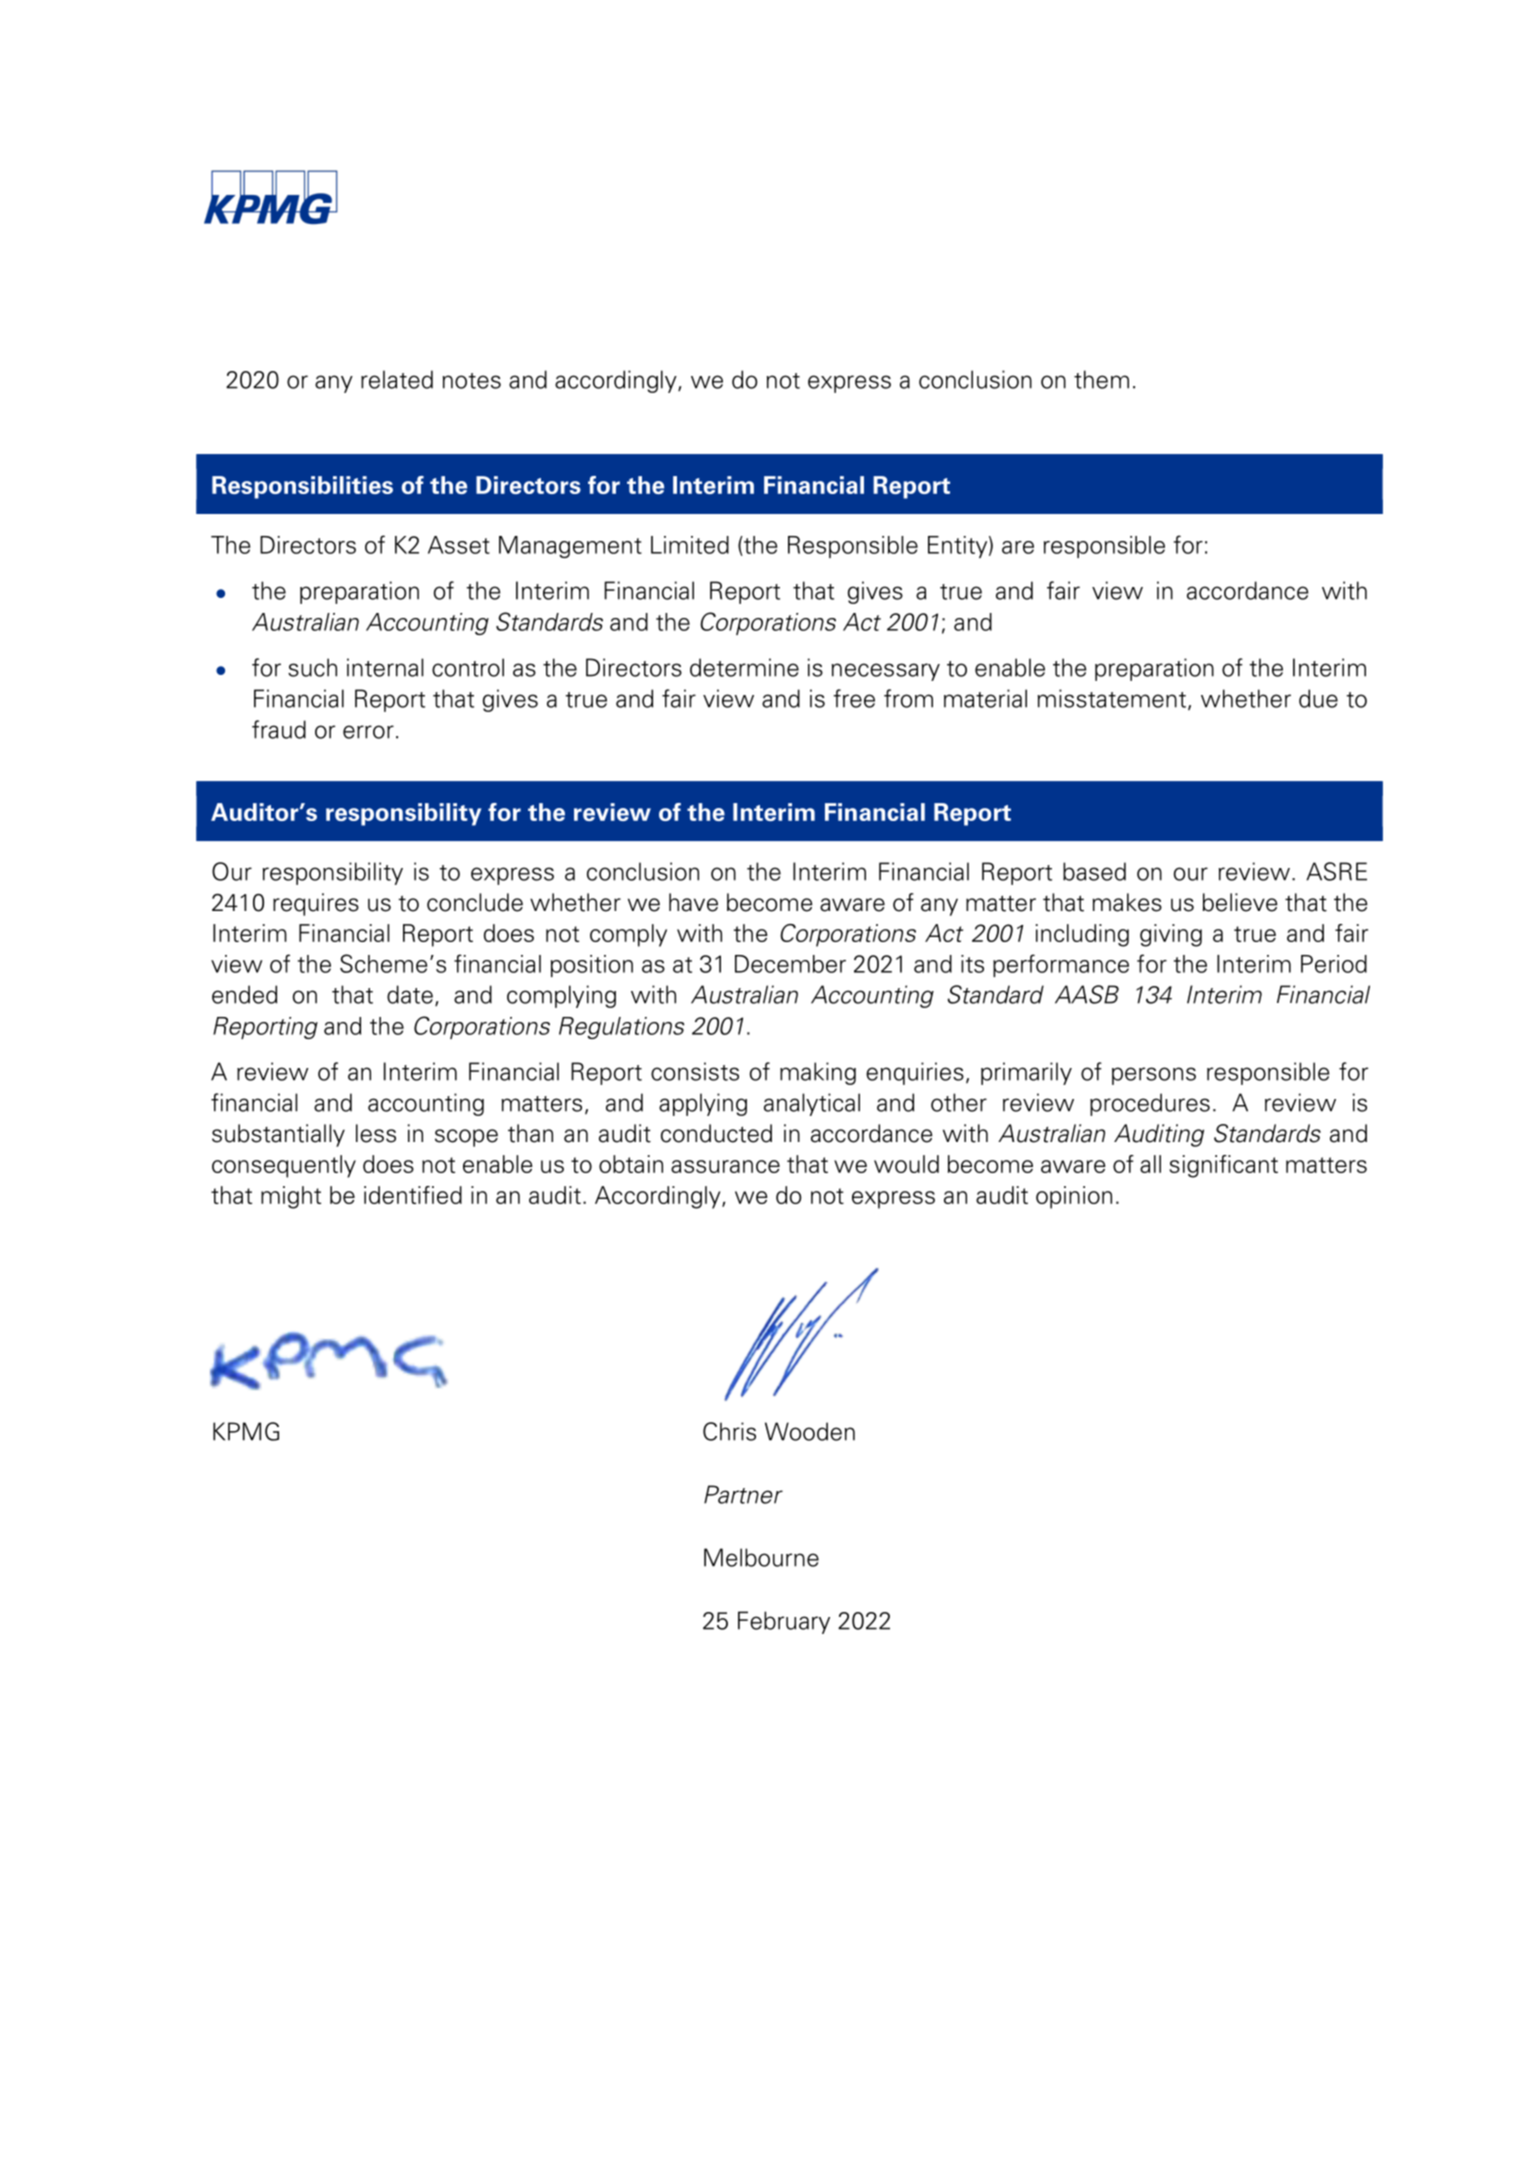 The image size is (1528, 2161). I want to click on them, so click(1101, 379).
